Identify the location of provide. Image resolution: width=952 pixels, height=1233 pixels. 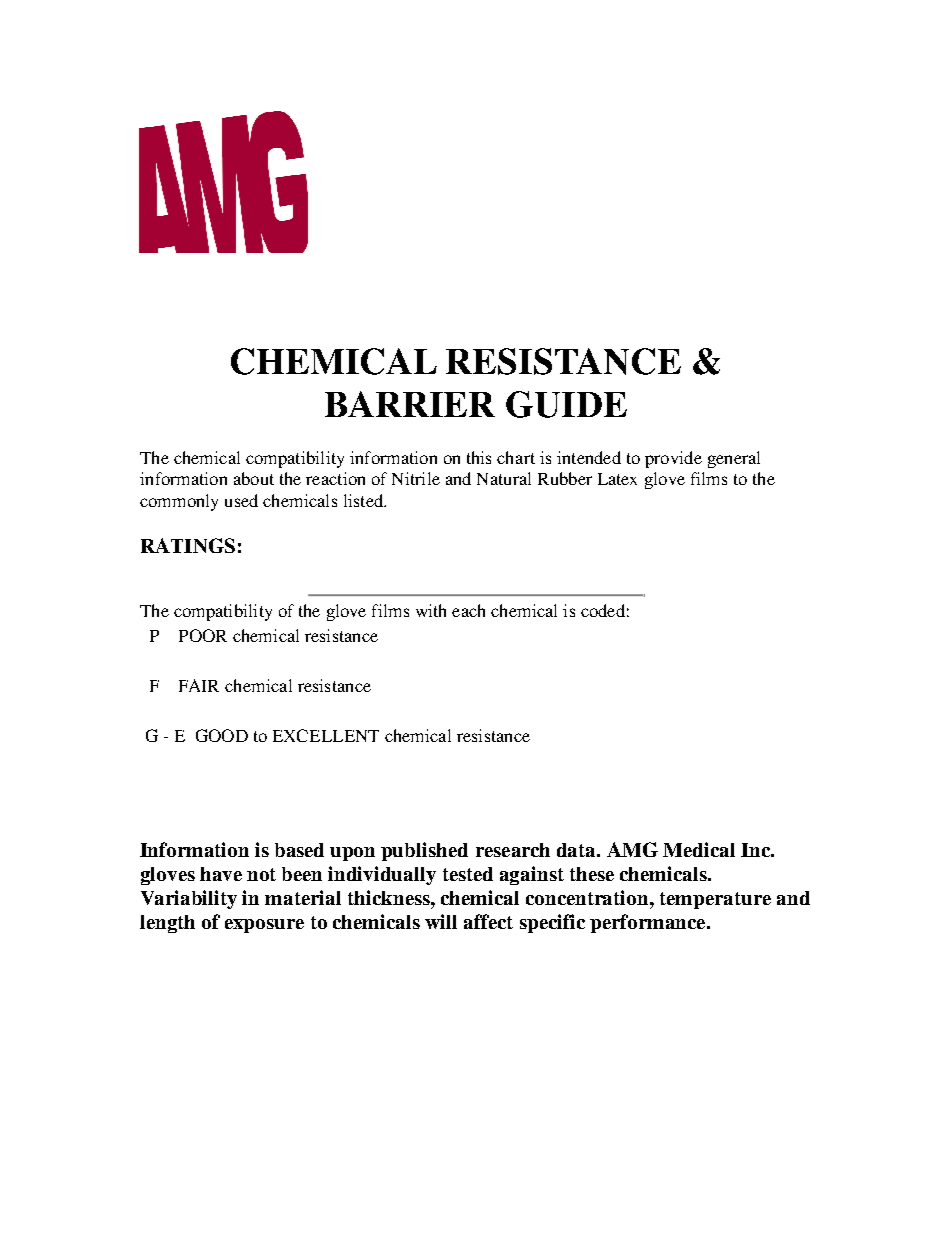
(673, 459).
